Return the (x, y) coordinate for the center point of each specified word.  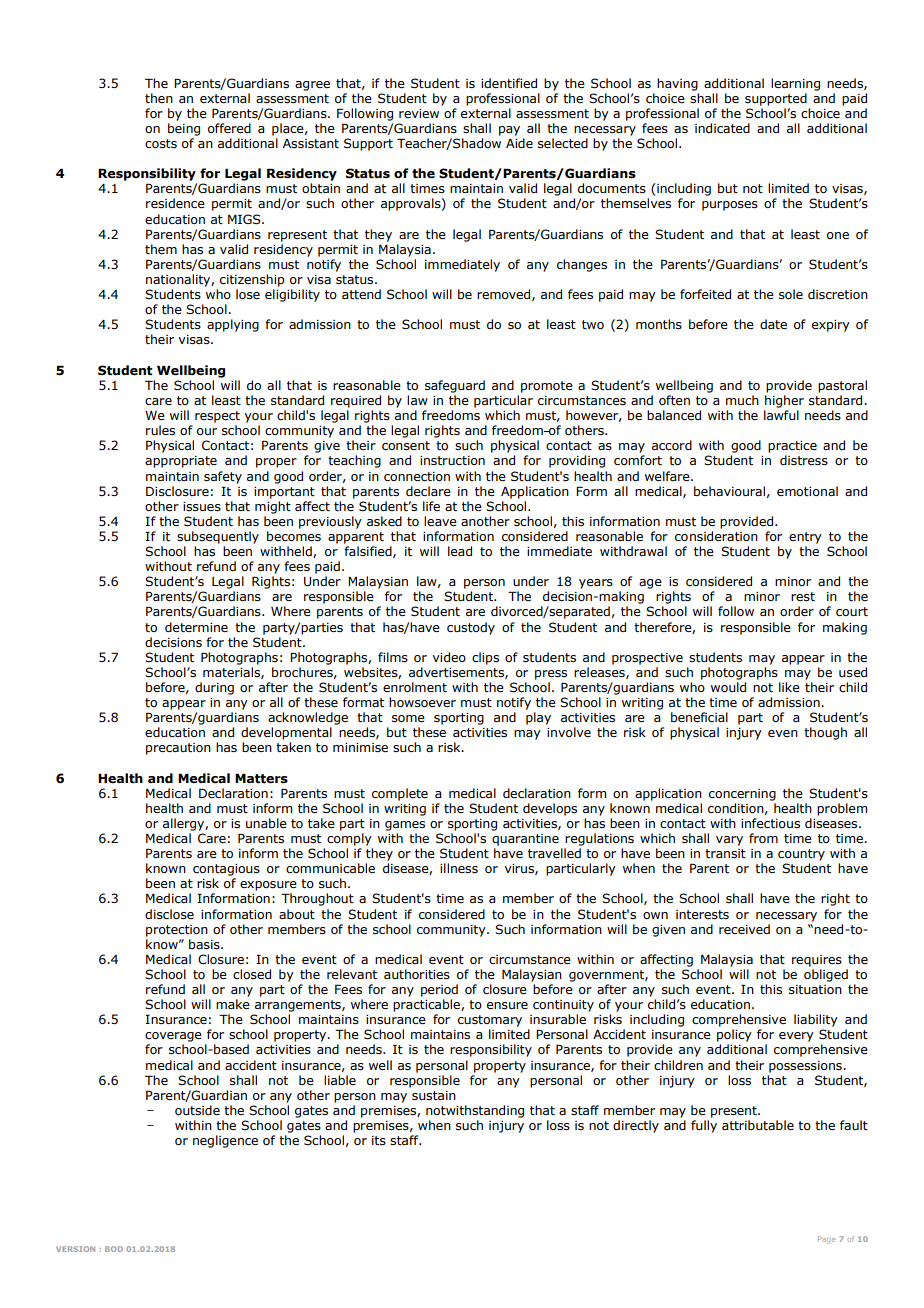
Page (827, 1240)
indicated (722, 128)
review (419, 113)
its (379, 1141)
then (159, 98)
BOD (114, 1249)
